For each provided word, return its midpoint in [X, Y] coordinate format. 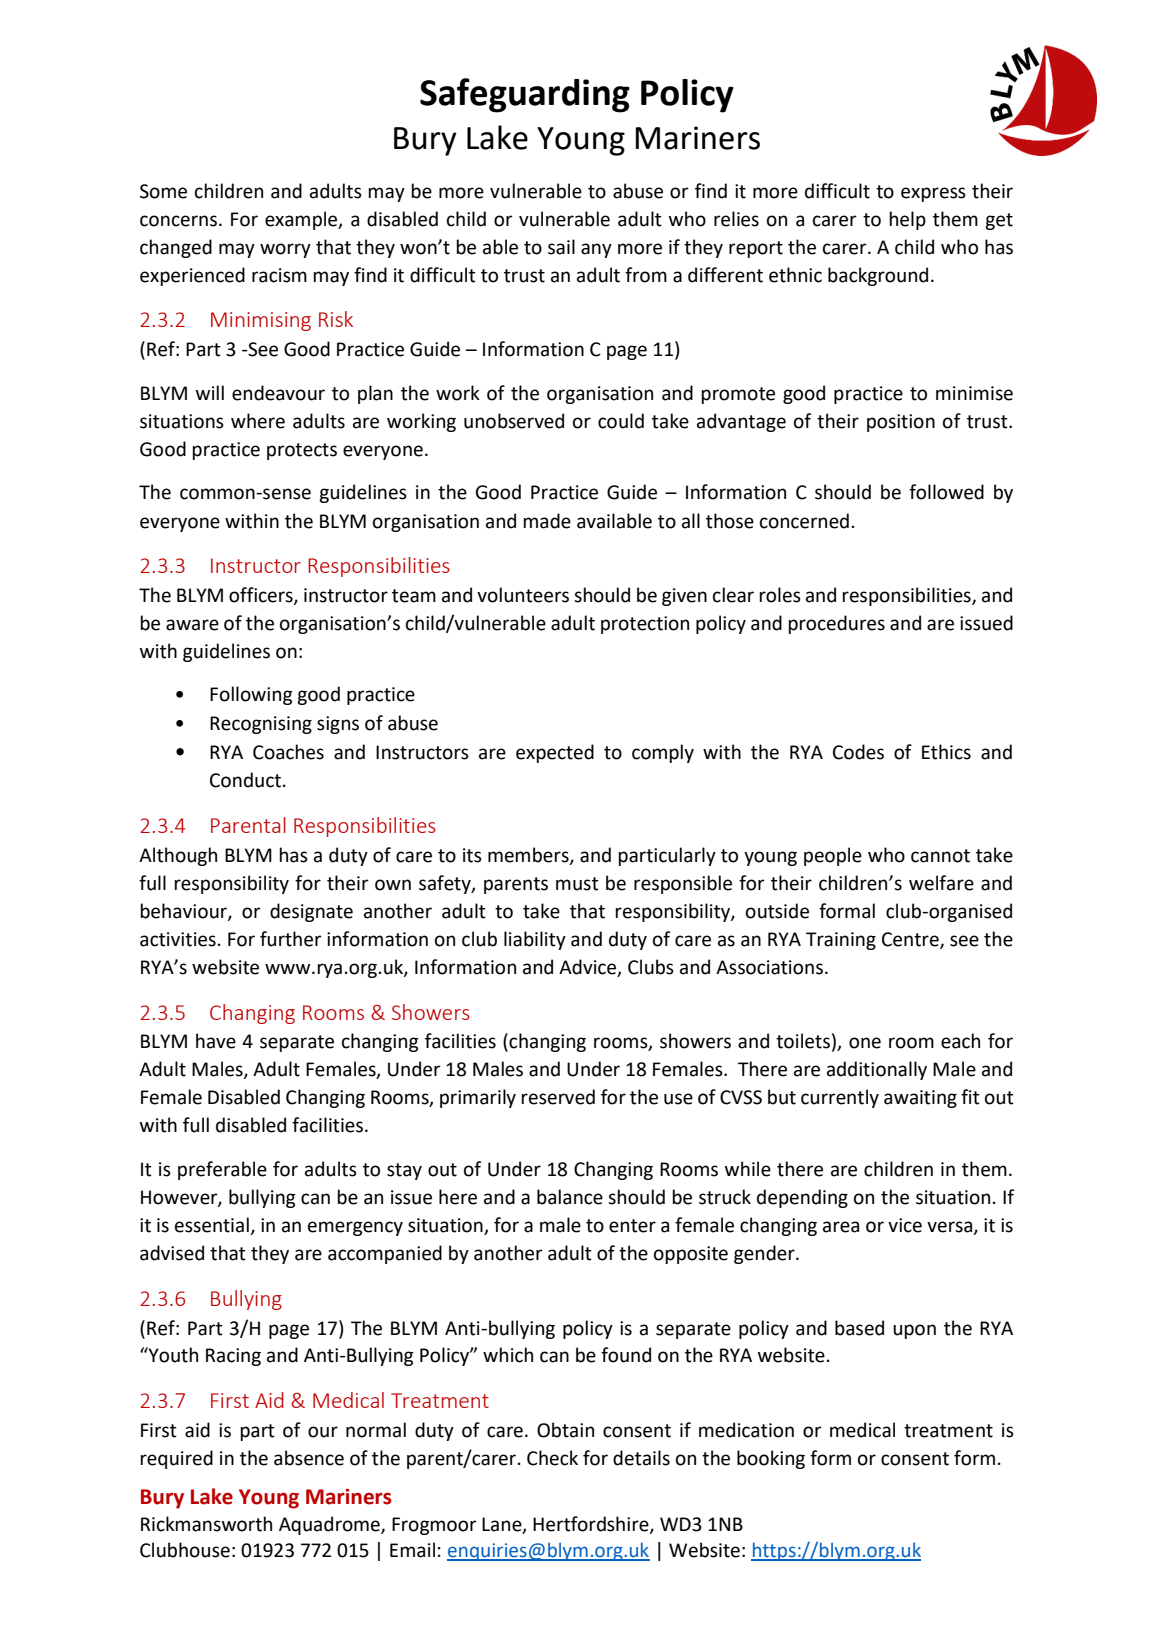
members [529, 855]
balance [570, 1197]
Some [163, 191]
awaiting [920, 1099]
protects [302, 451]
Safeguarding [525, 95]
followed [946, 492]
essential [213, 1226]
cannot [940, 856]
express [933, 194]
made [547, 521]
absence [309, 1458]
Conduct [245, 780]
